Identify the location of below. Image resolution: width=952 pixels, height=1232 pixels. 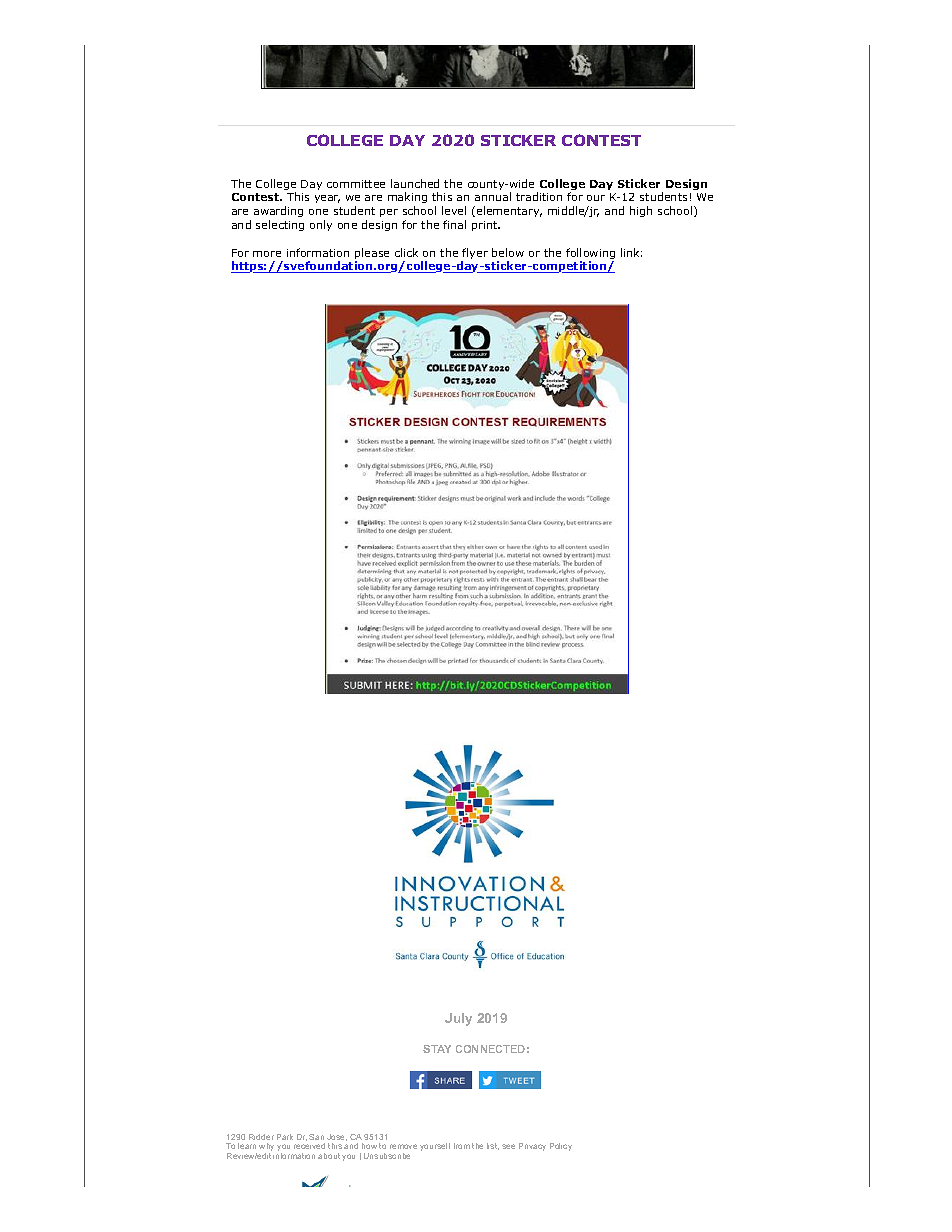
(508, 252).
